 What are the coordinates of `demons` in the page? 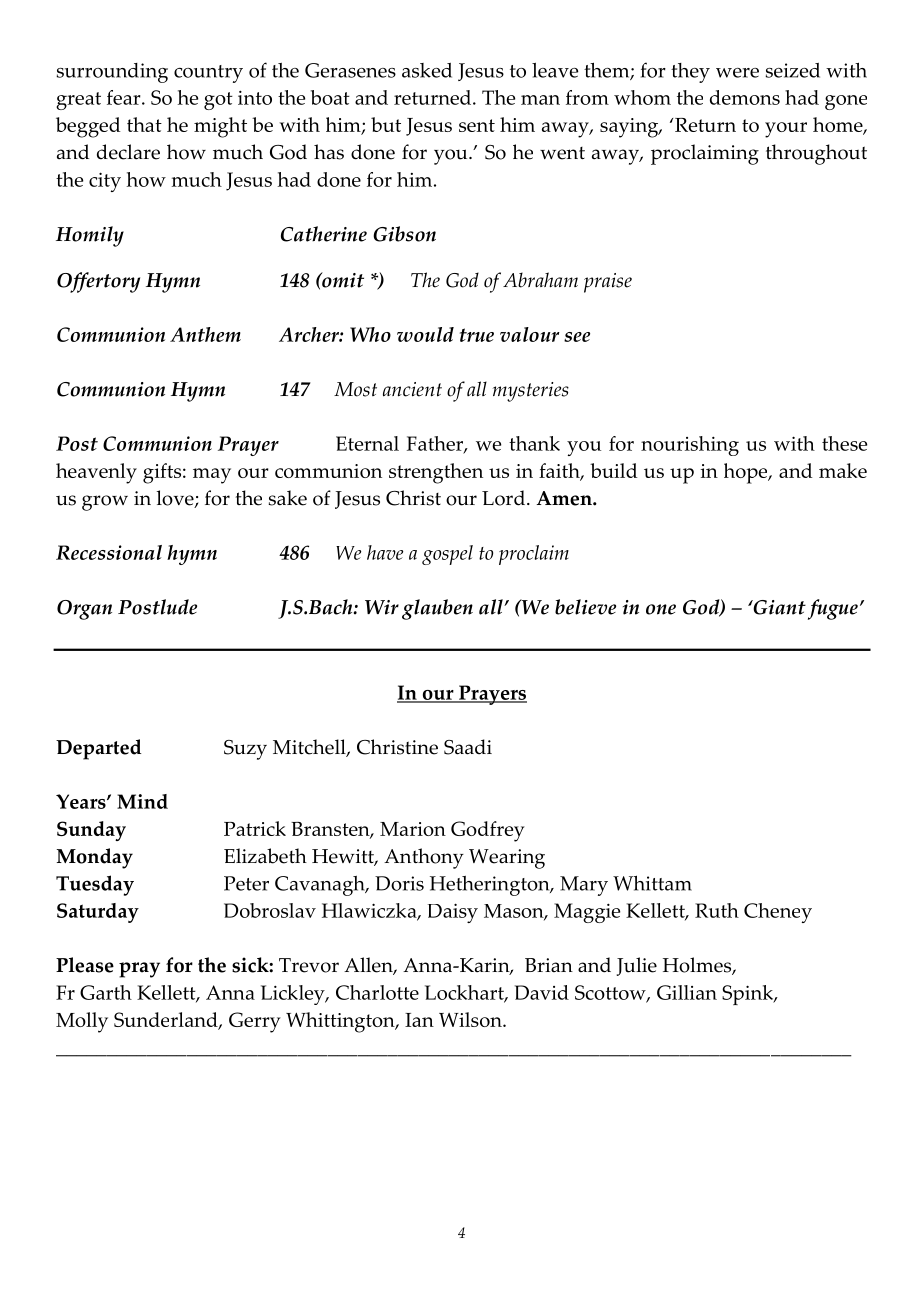 It's located at (745, 97).
